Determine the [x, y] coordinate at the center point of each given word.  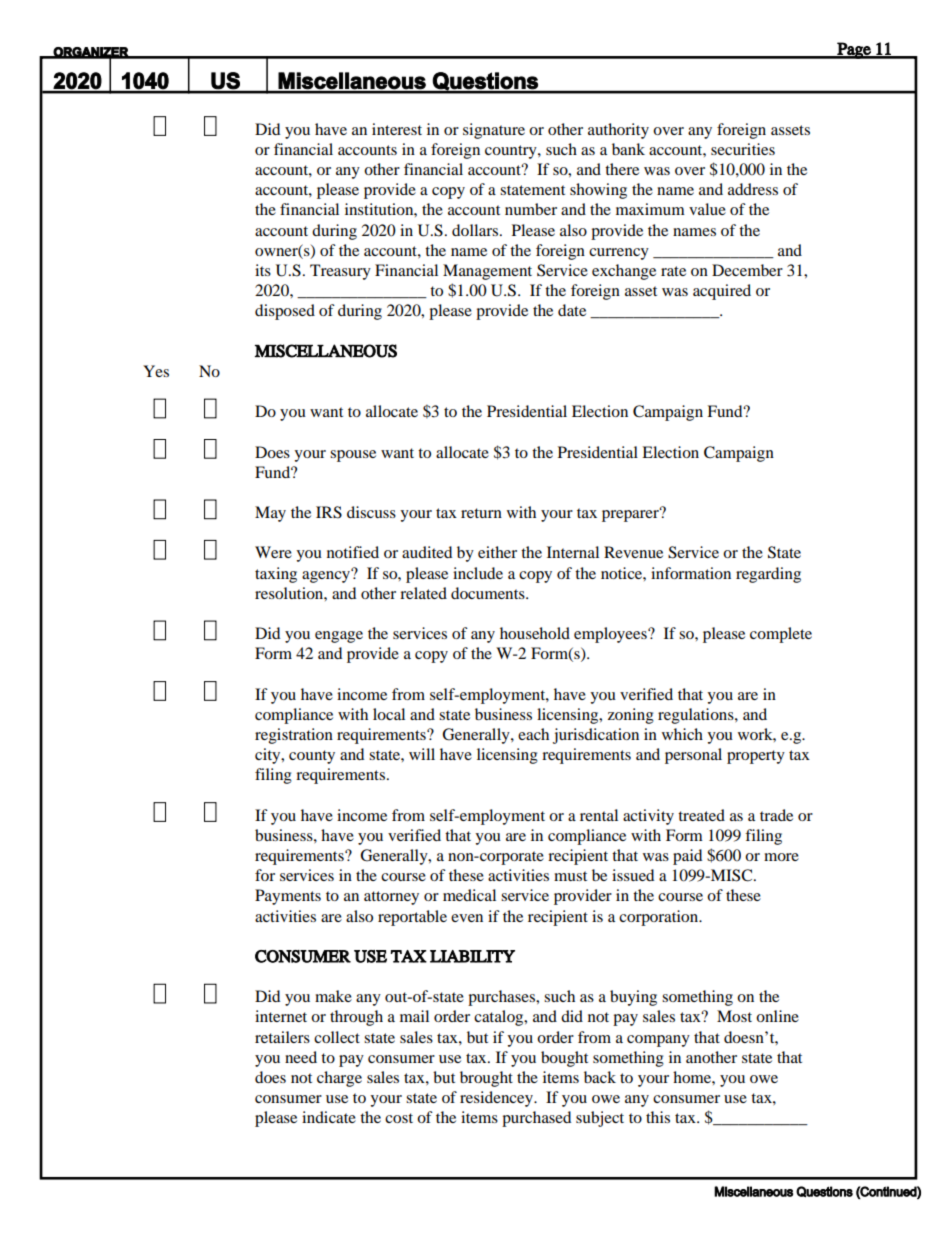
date [572, 310]
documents [489, 593]
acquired [722, 292]
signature [494, 131]
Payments [288, 897]
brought [486, 1079]
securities [743, 149]
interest [397, 129]
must [570, 876]
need [301, 1057]
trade [776, 815]
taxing [276, 575]
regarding [768, 575]
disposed [285, 312]
